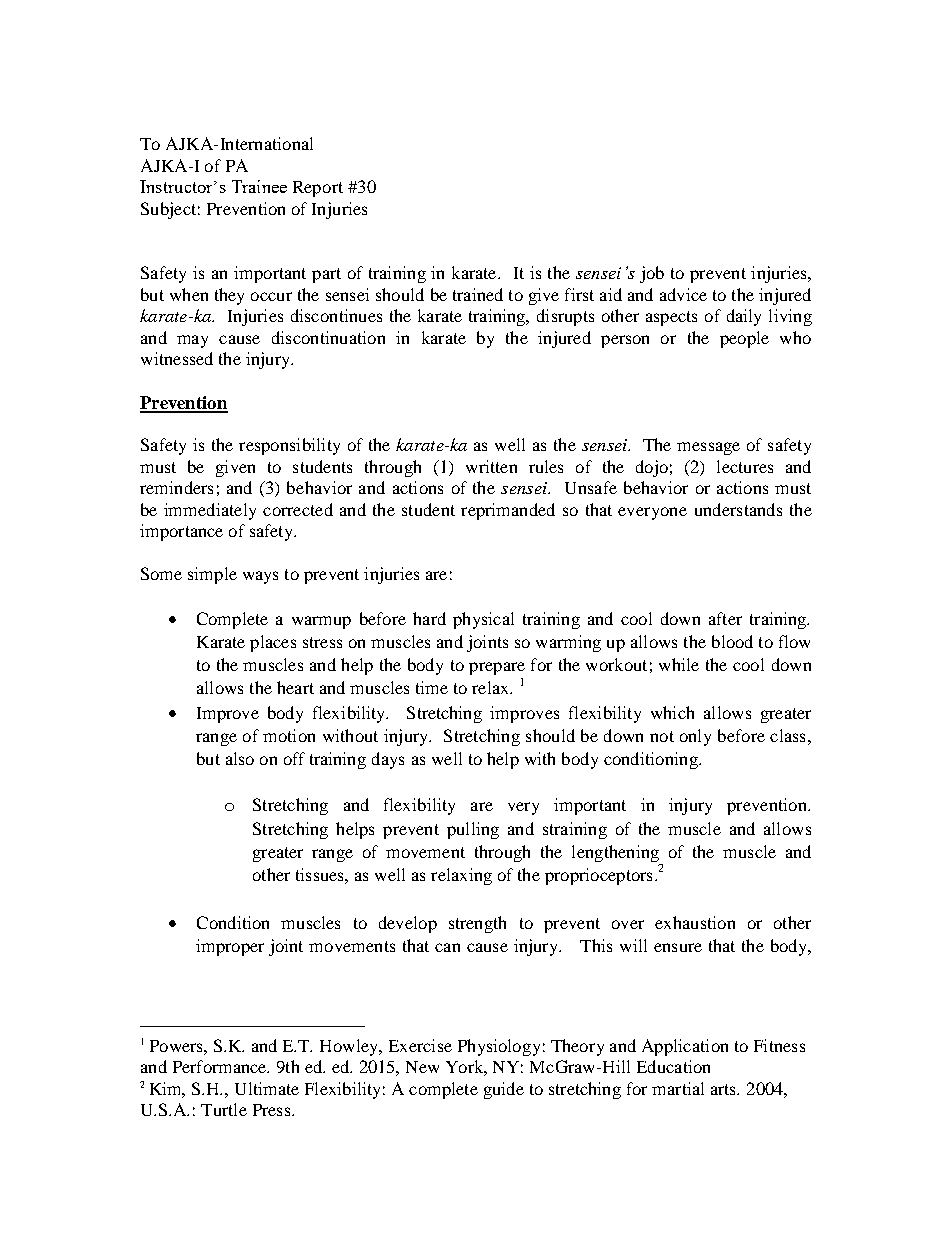  What do you see at coordinates (259, 186) in the screenshot?
I see `Trainee` at bounding box center [259, 186].
